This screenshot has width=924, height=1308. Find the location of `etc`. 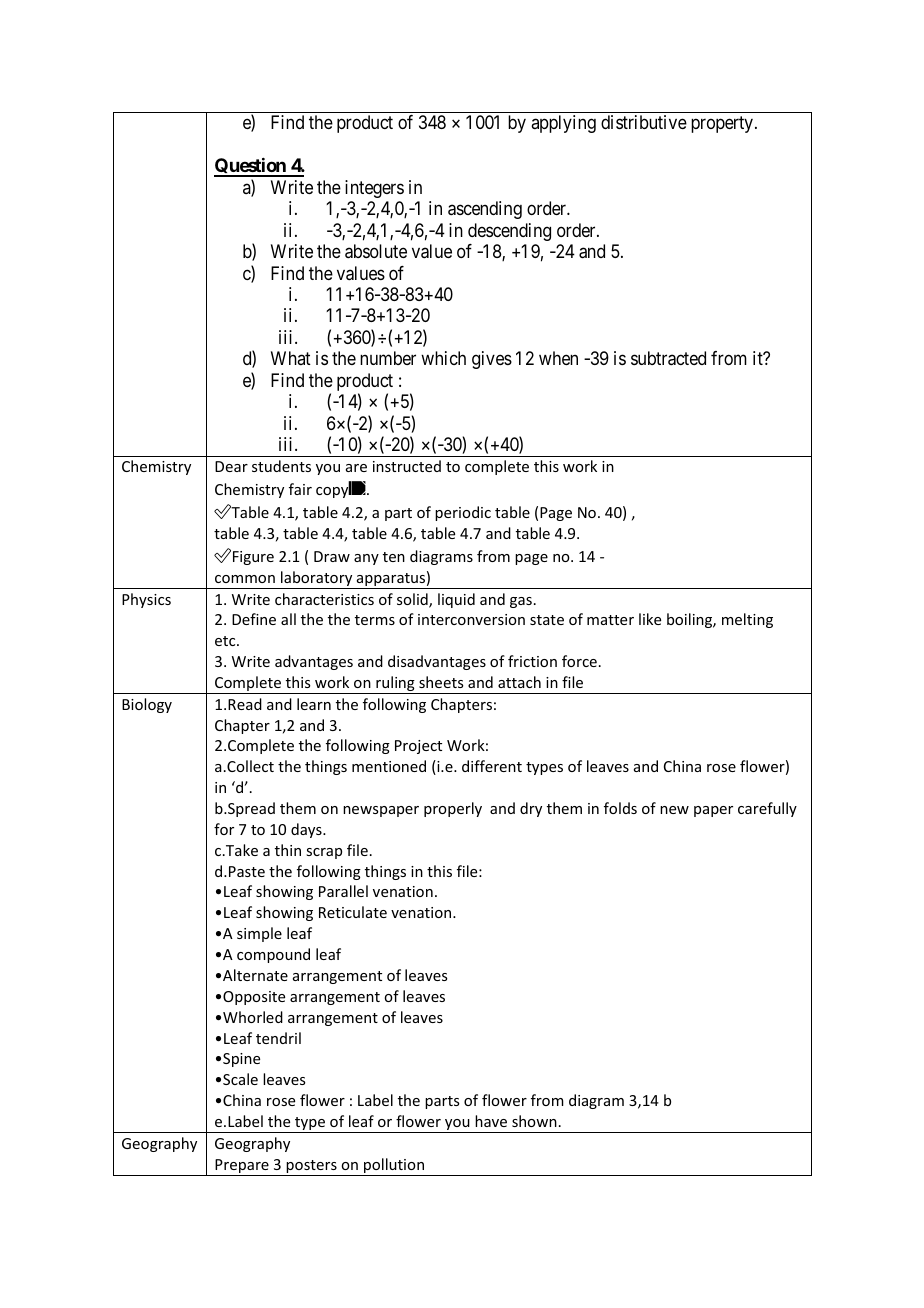

etc is located at coordinates (226, 641).
